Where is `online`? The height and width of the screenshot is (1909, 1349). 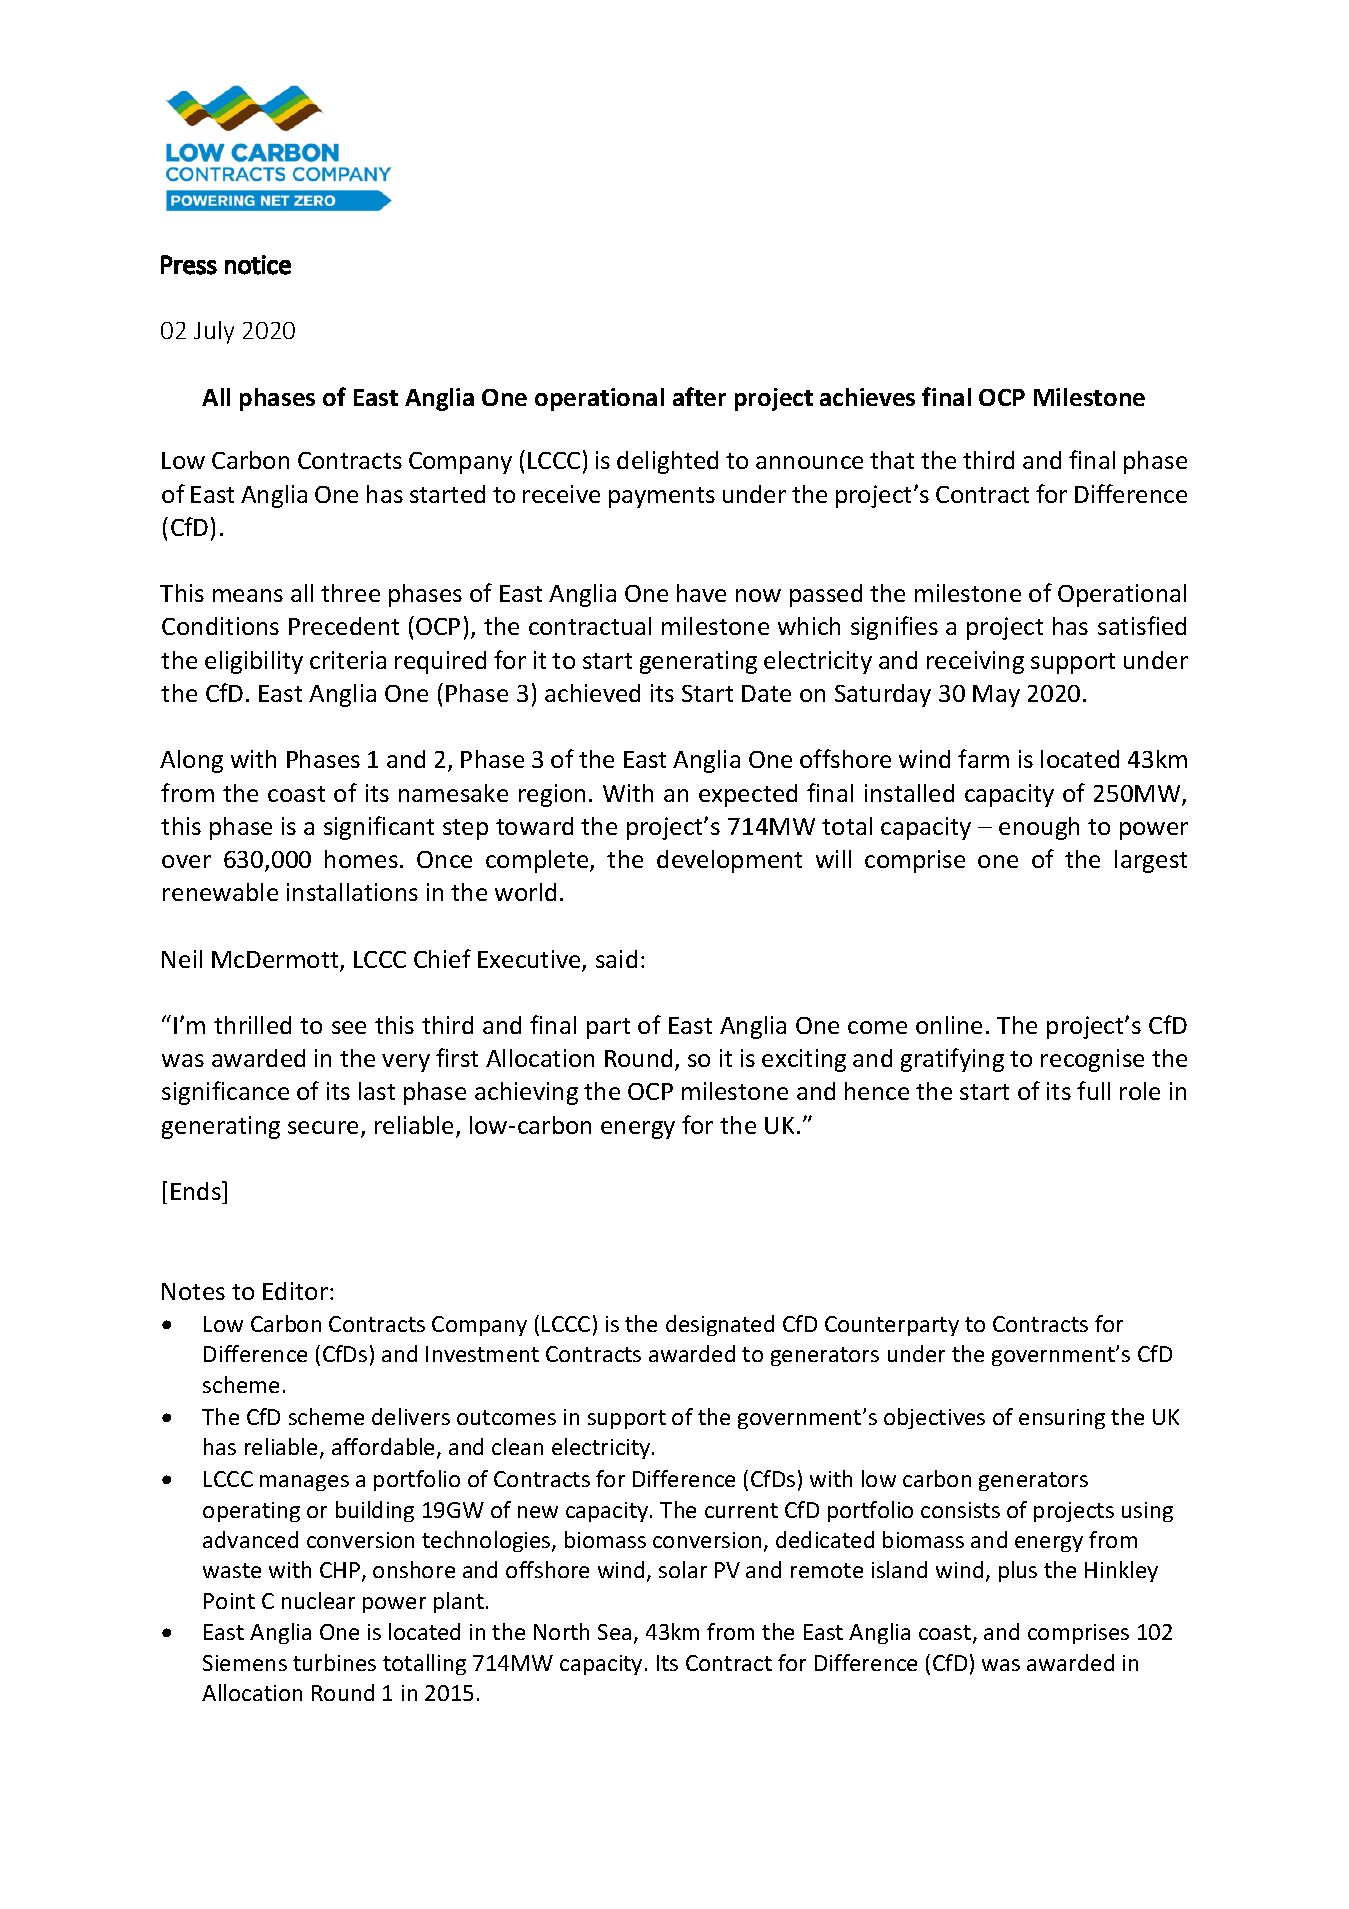
online is located at coordinates (949, 1025).
